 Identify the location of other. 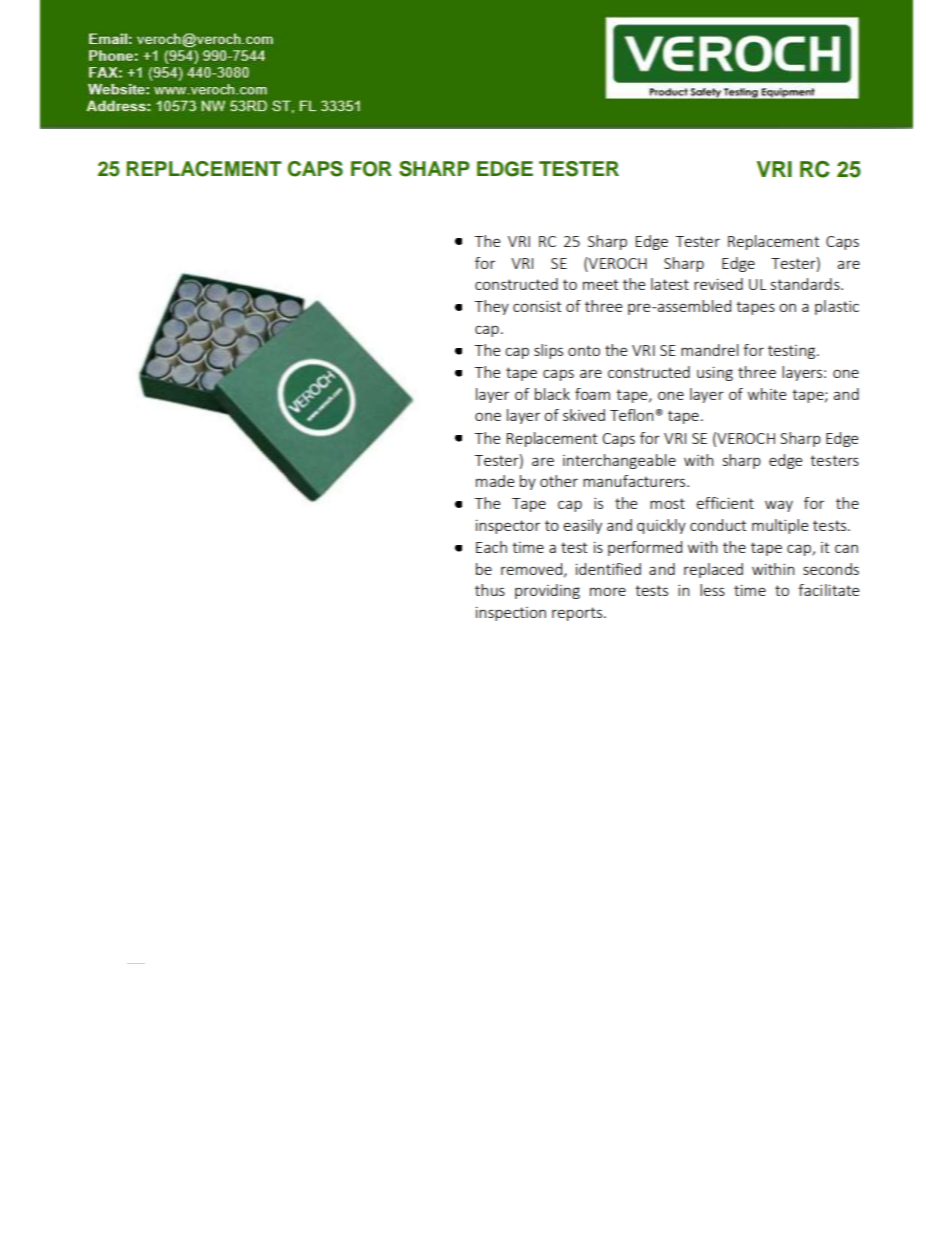
(559, 481).
